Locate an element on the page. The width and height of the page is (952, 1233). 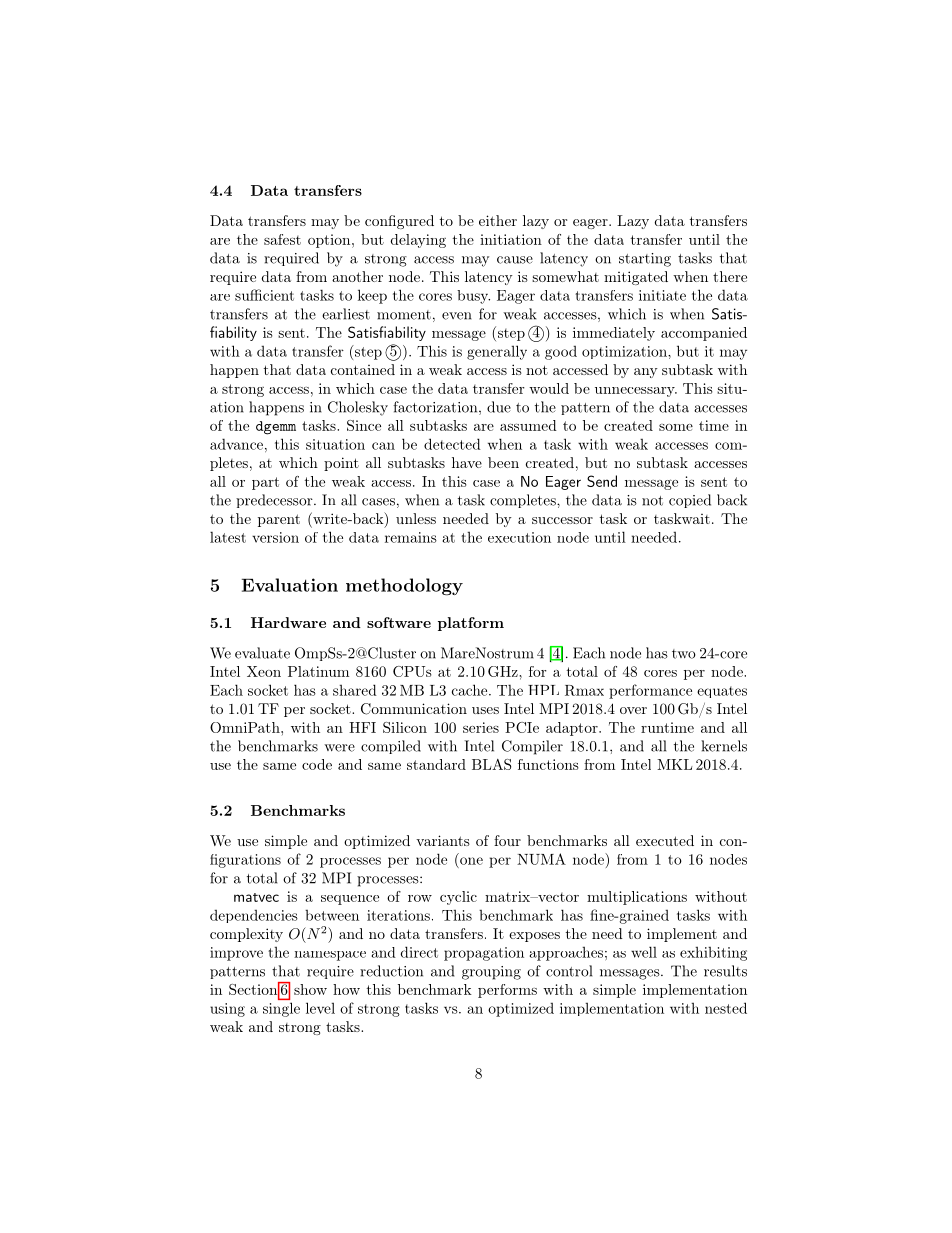
executed is located at coordinates (665, 840).
